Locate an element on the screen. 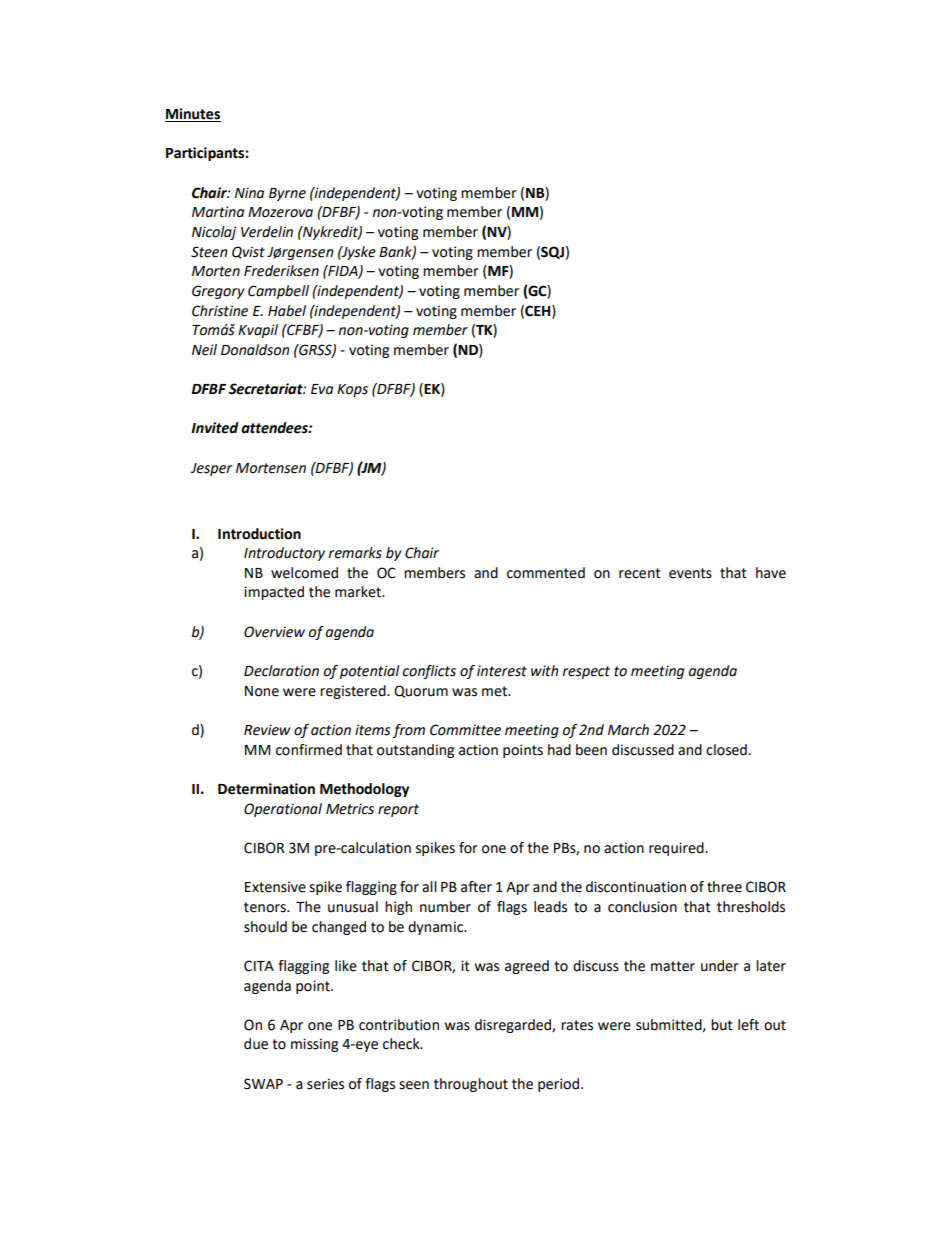 The image size is (952, 1233). Nina is located at coordinates (249, 192).
